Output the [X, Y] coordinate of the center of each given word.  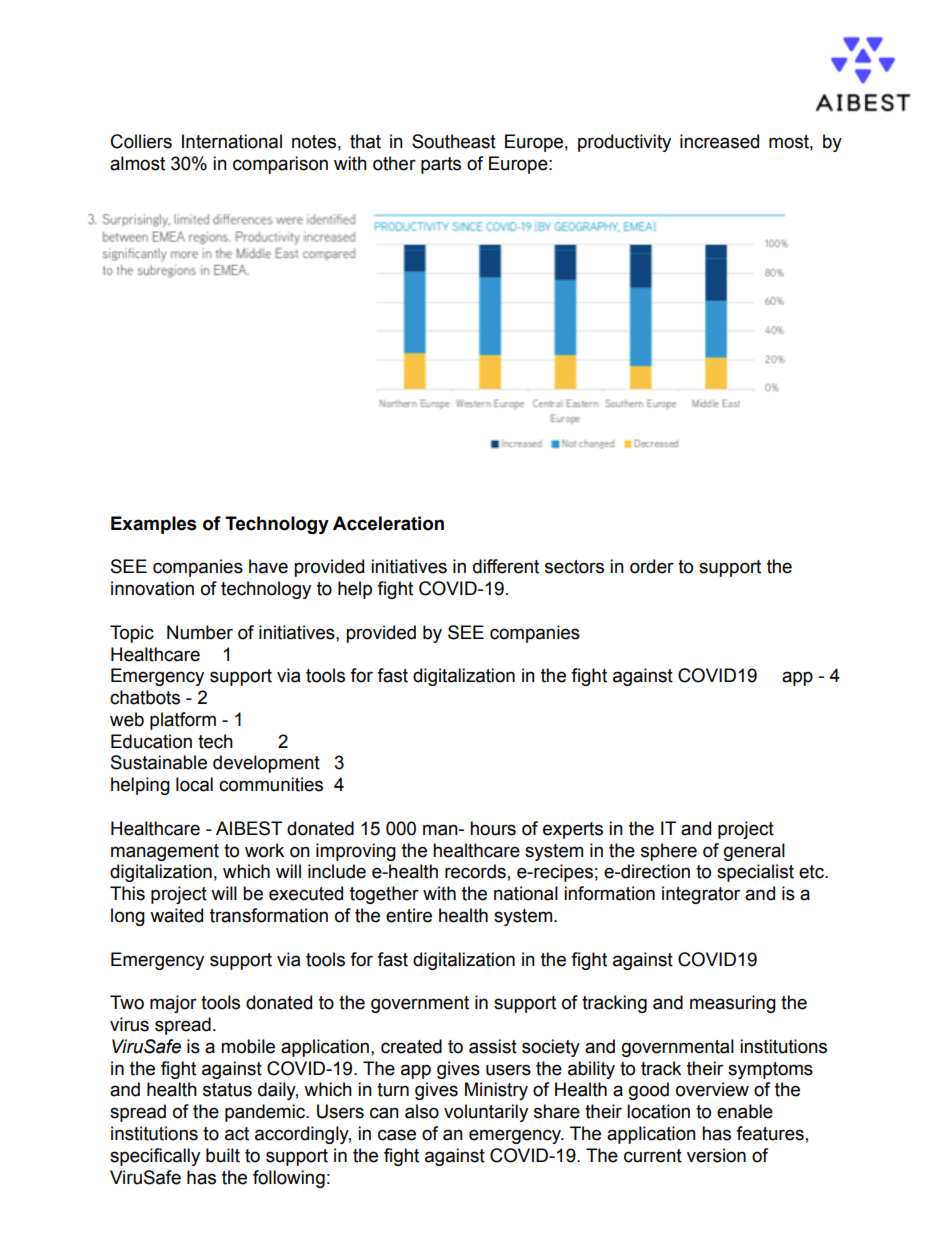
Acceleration [388, 523]
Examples [154, 525]
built [223, 1155]
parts [441, 165]
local [194, 784]
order [652, 566]
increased [719, 141]
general [754, 852]
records [475, 871]
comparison [280, 165]
